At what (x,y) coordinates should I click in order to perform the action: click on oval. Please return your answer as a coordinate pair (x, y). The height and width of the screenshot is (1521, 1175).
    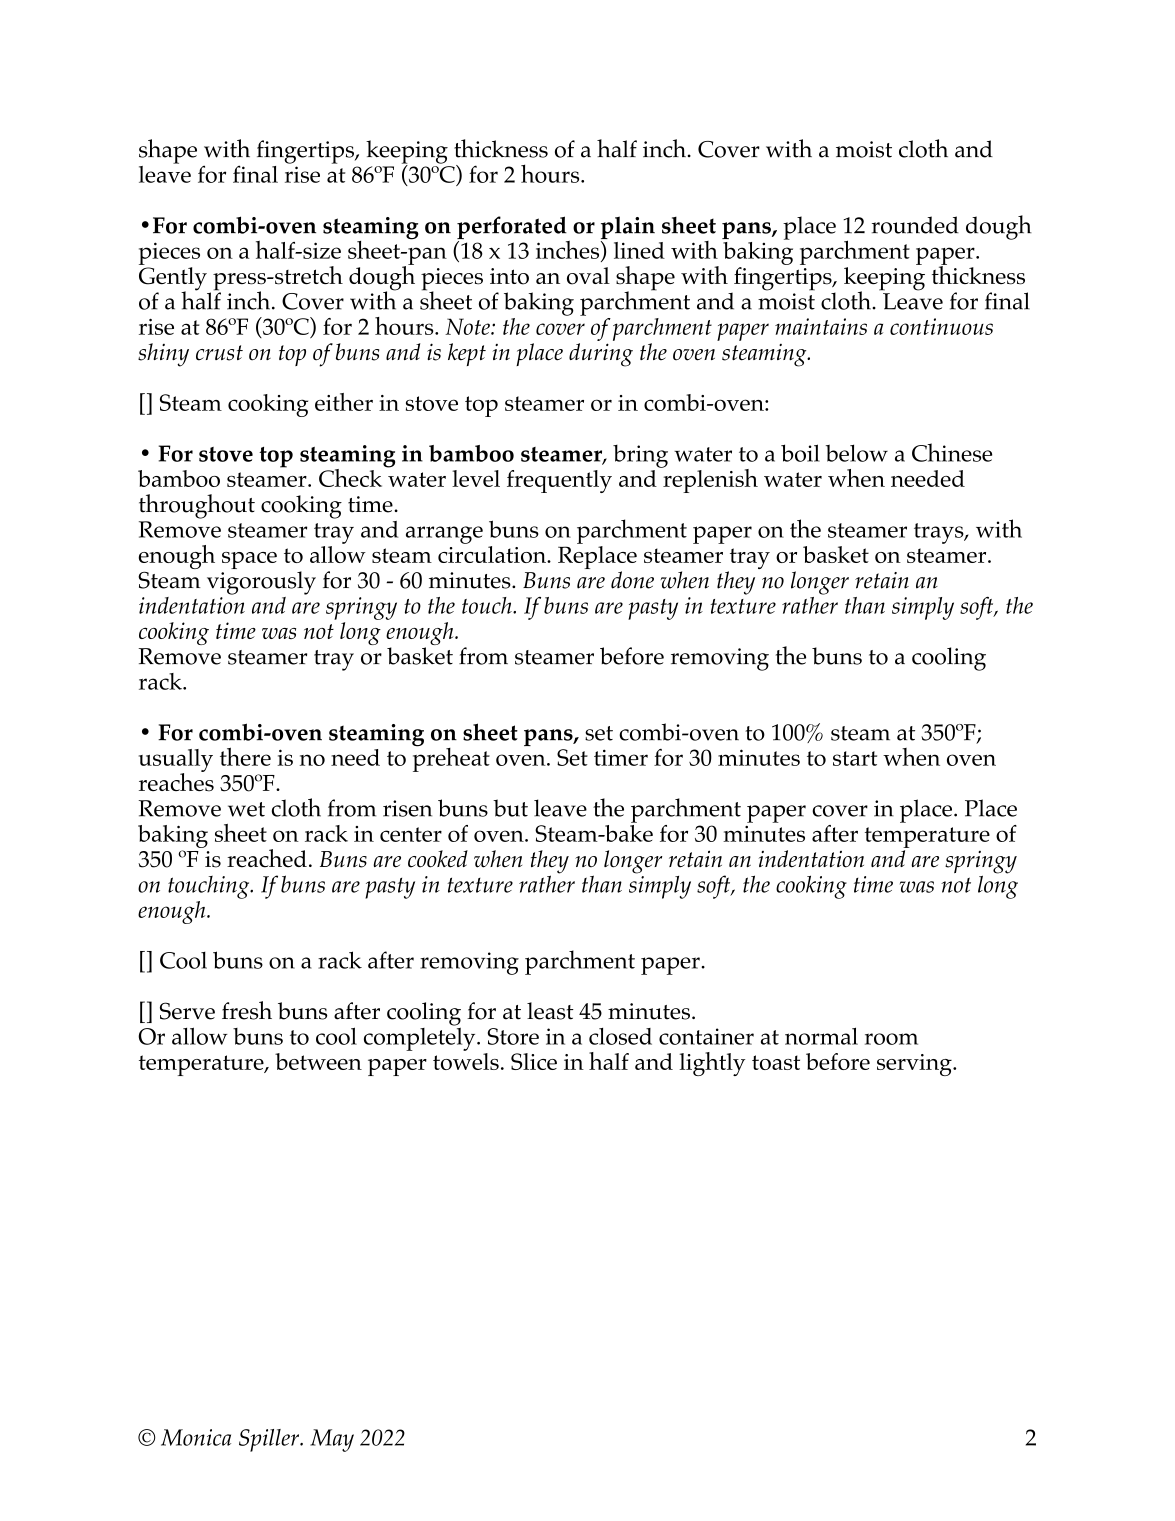
    Looking at the image, I should click on (588, 276).
